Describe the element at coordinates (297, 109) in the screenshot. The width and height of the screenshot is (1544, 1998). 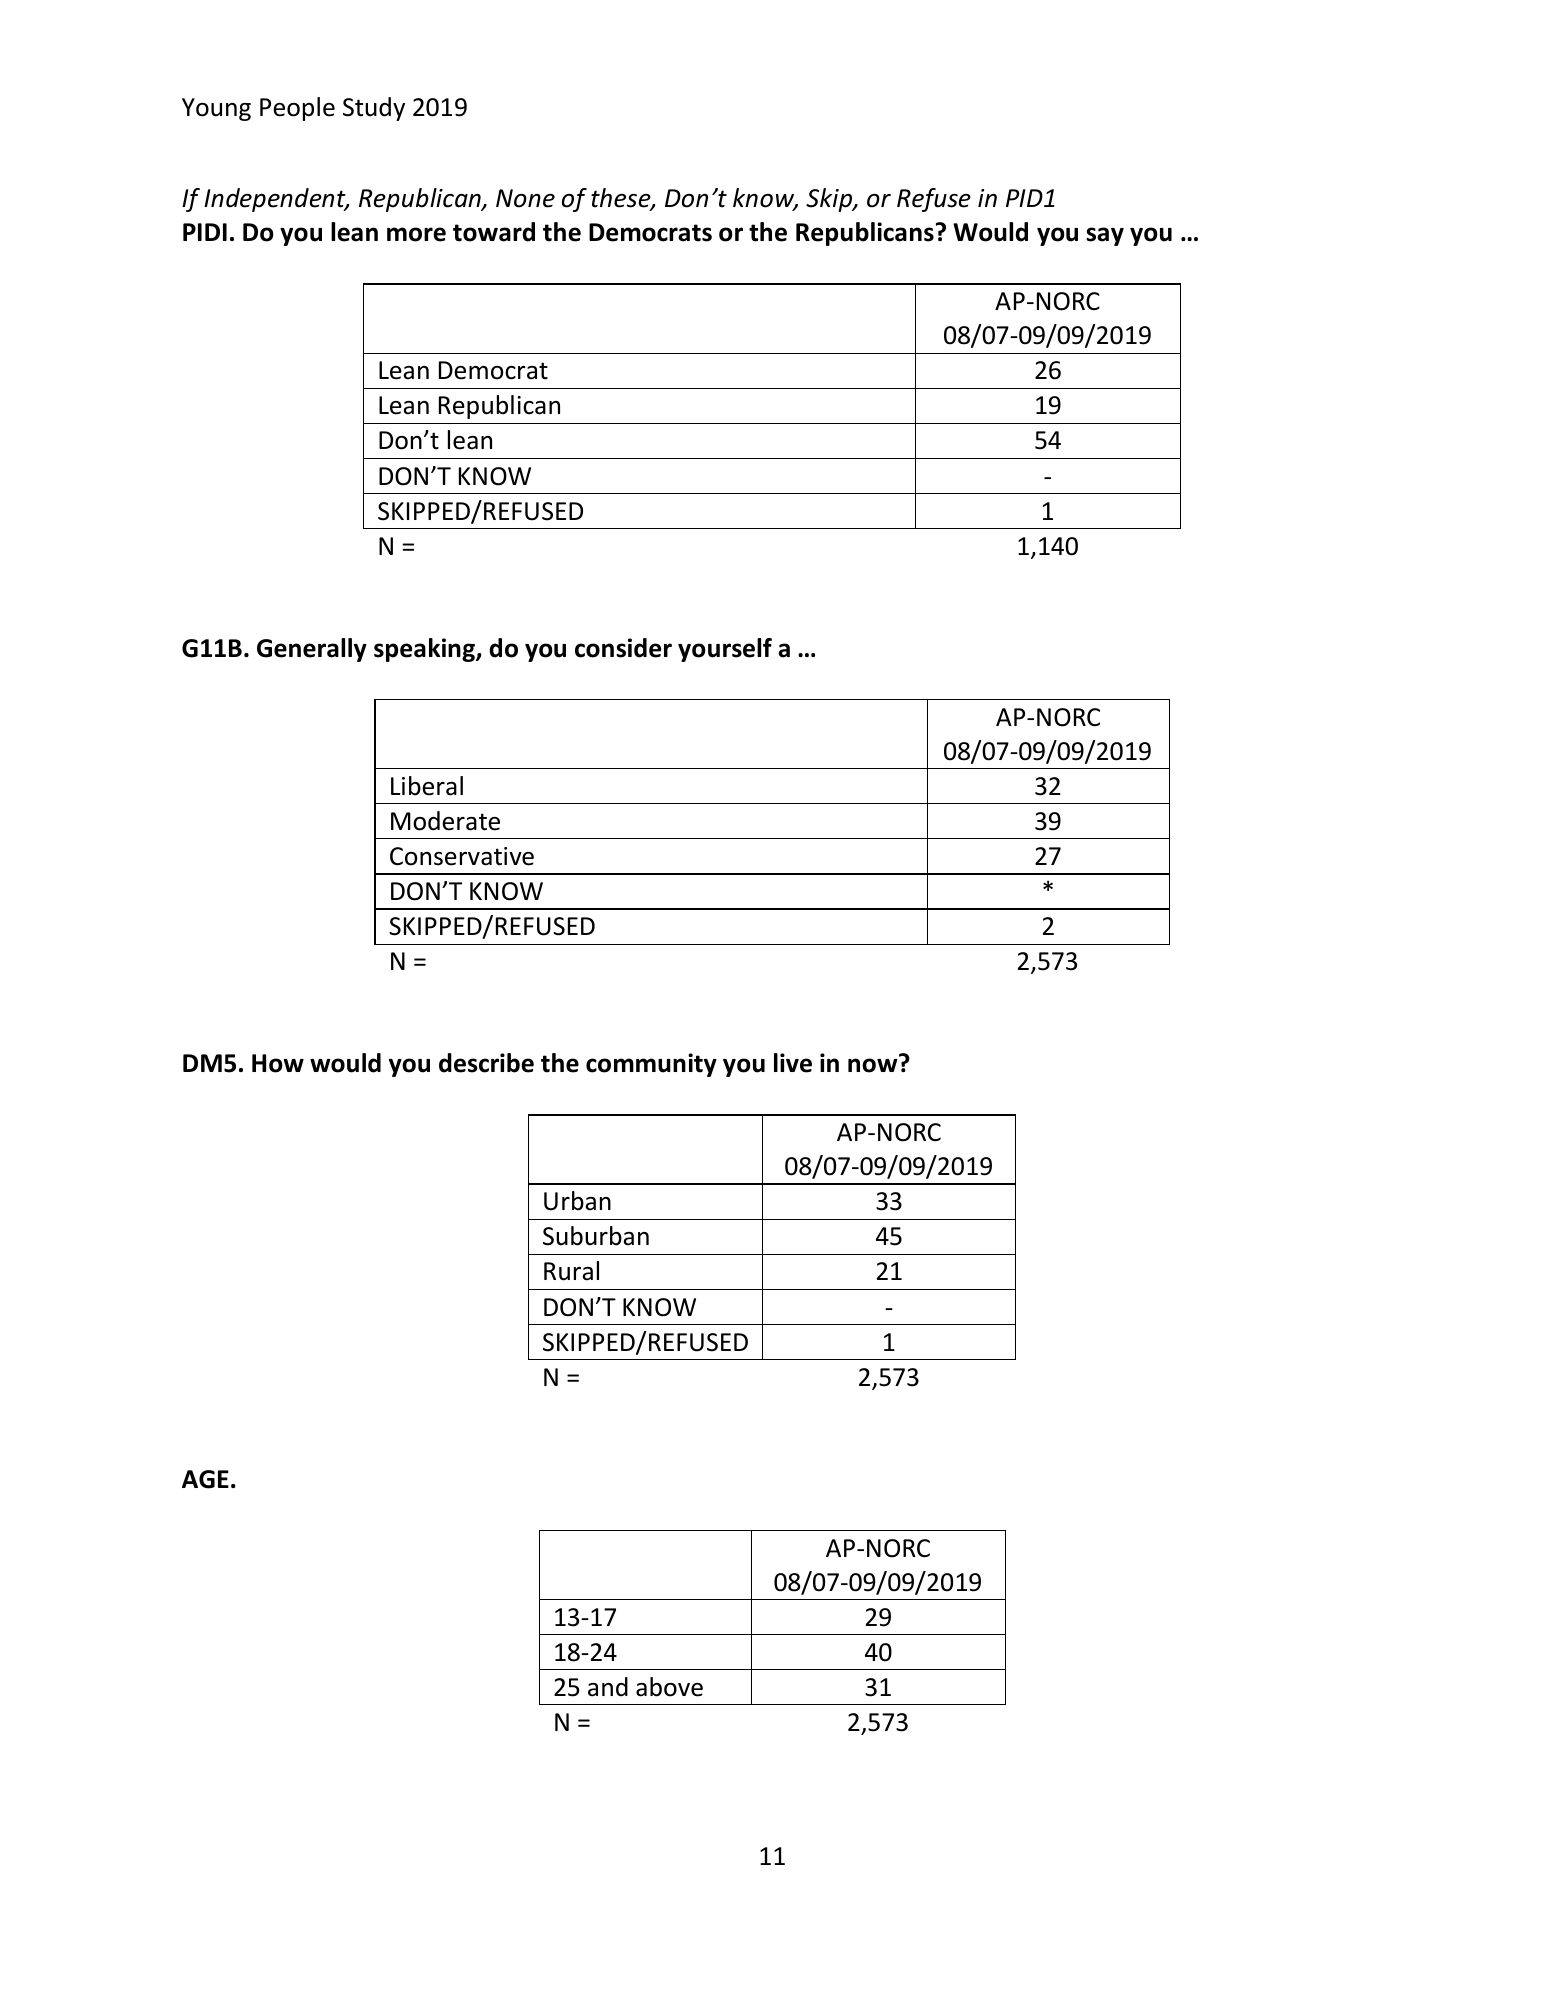
I see `People` at that location.
